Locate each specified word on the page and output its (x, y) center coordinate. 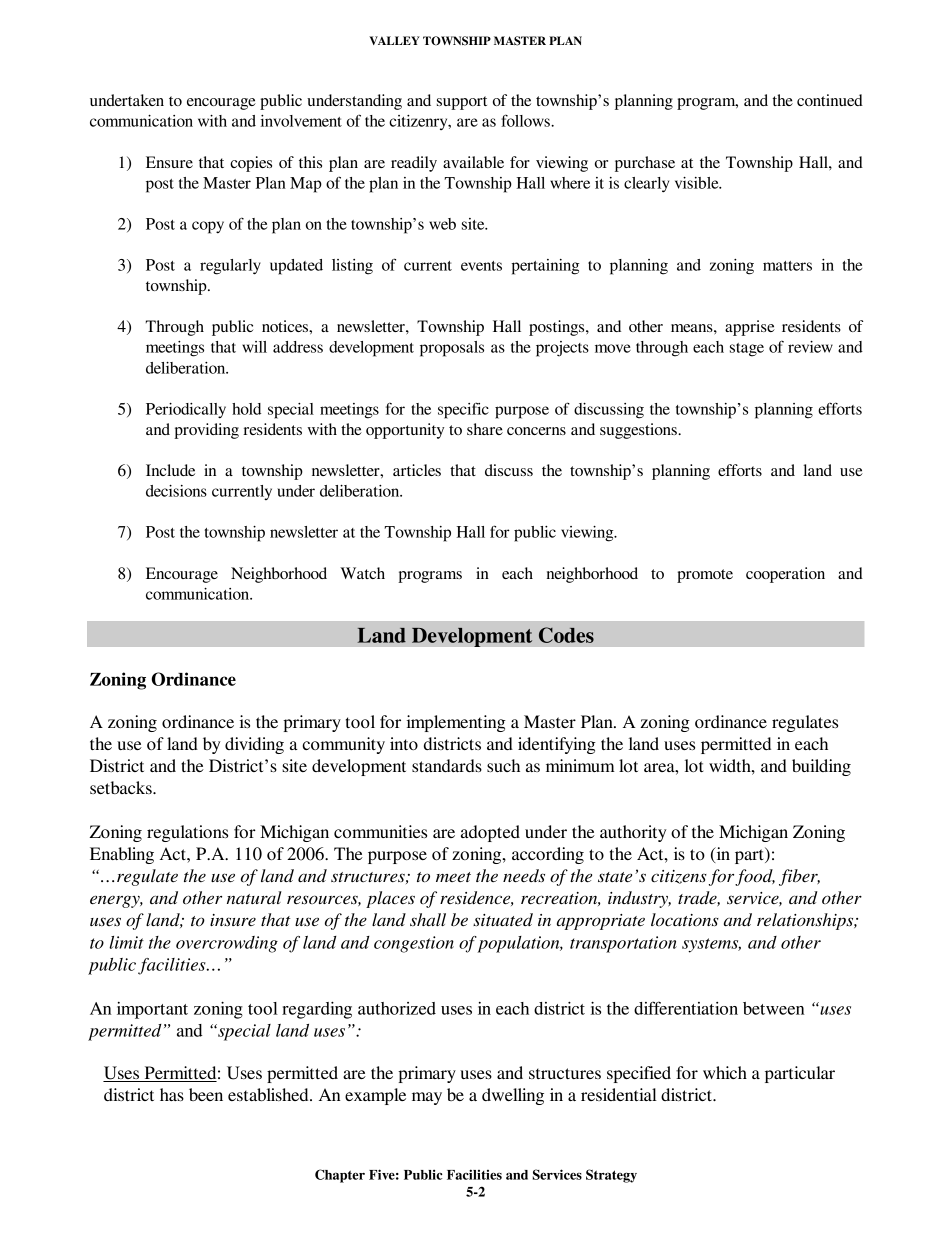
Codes (566, 635)
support (462, 103)
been (206, 1094)
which (725, 1072)
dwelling (513, 1096)
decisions (176, 491)
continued (830, 100)
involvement (301, 121)
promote (705, 576)
